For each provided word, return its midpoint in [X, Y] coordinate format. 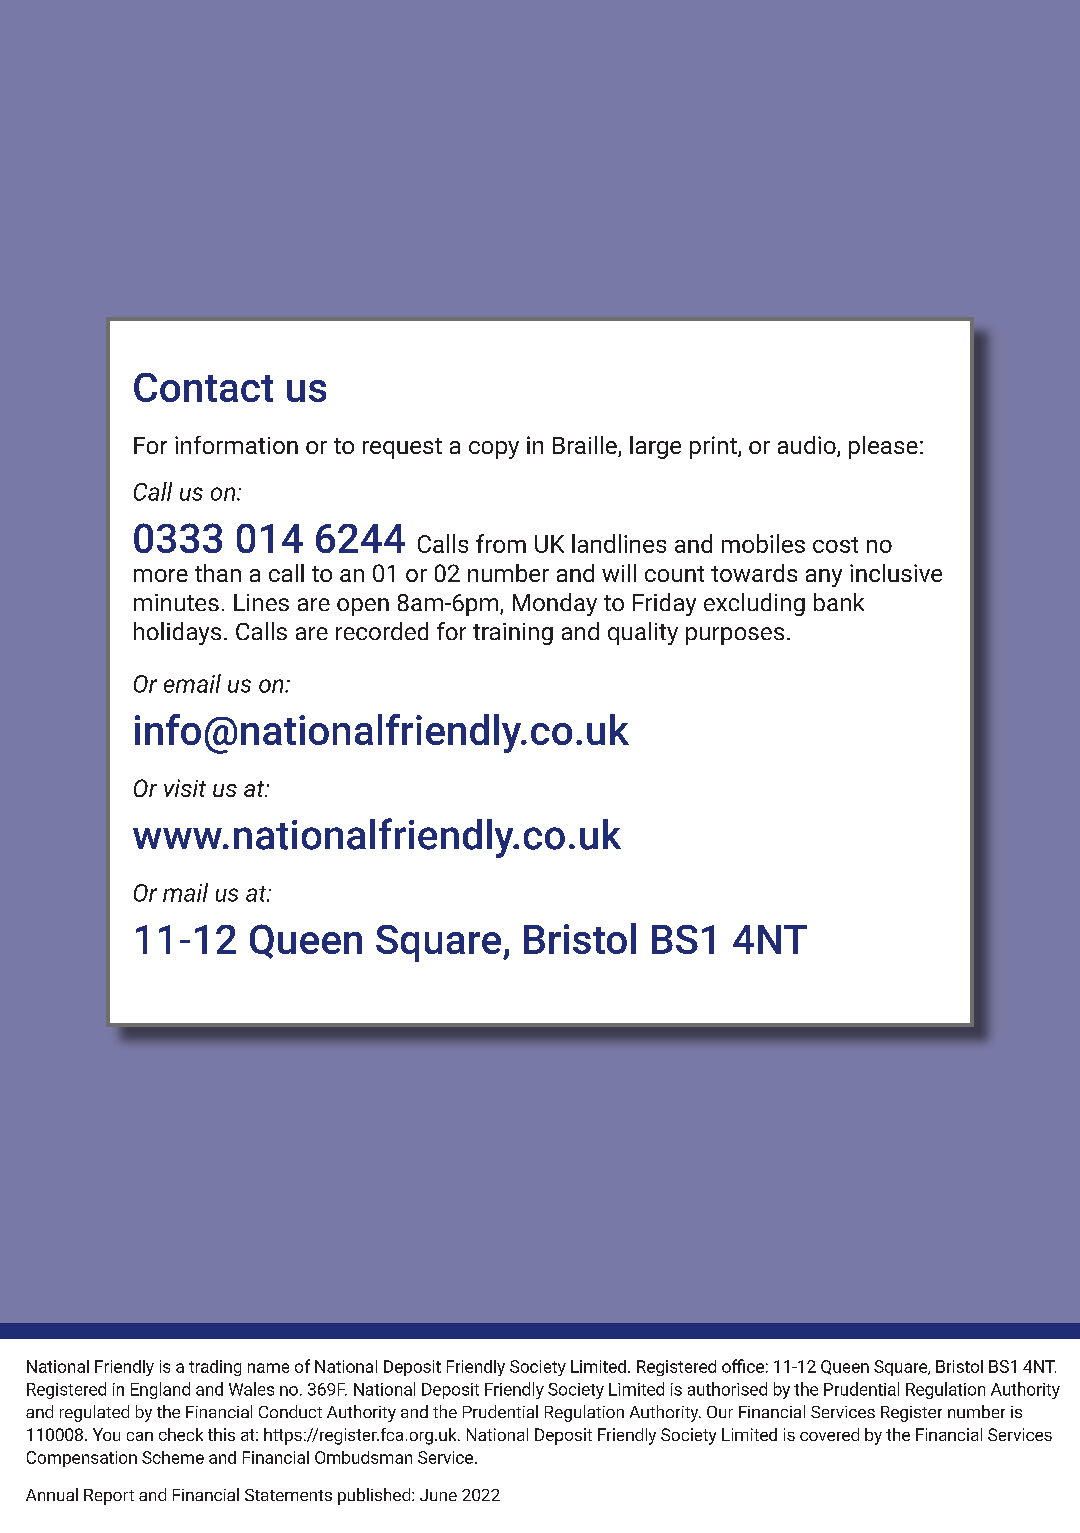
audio [808, 446]
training [513, 634]
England [160, 1390]
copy [494, 450]
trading [215, 1368]
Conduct [290, 1411]
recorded [382, 631]
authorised [727, 1389]
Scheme [173, 1457]
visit [185, 788]
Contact [203, 387]
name [268, 1368]
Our [720, 1412]
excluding [754, 604]
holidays [177, 633]
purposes [735, 636]
